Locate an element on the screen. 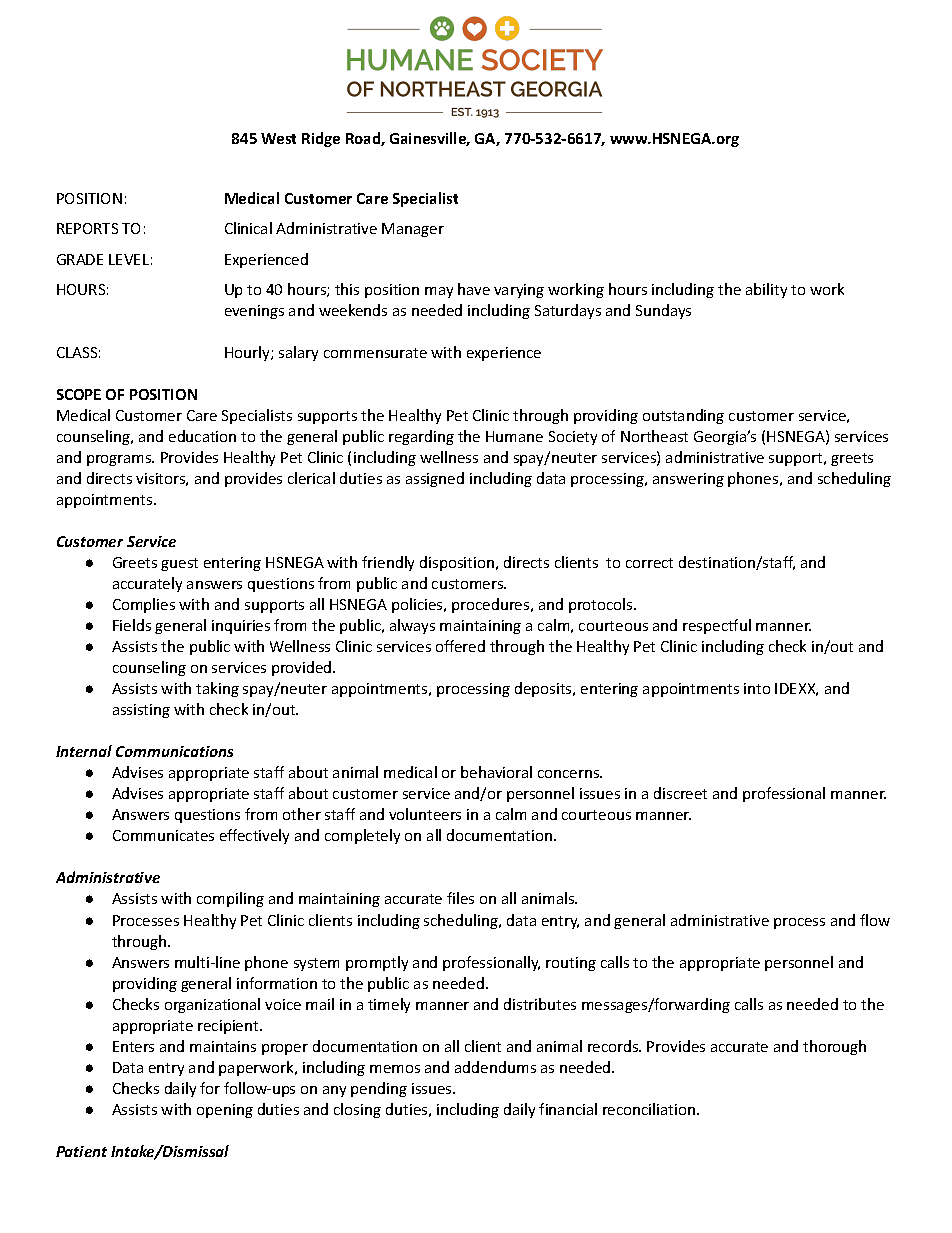 This screenshot has height=1233, width=952. financial is located at coordinates (568, 1109).
